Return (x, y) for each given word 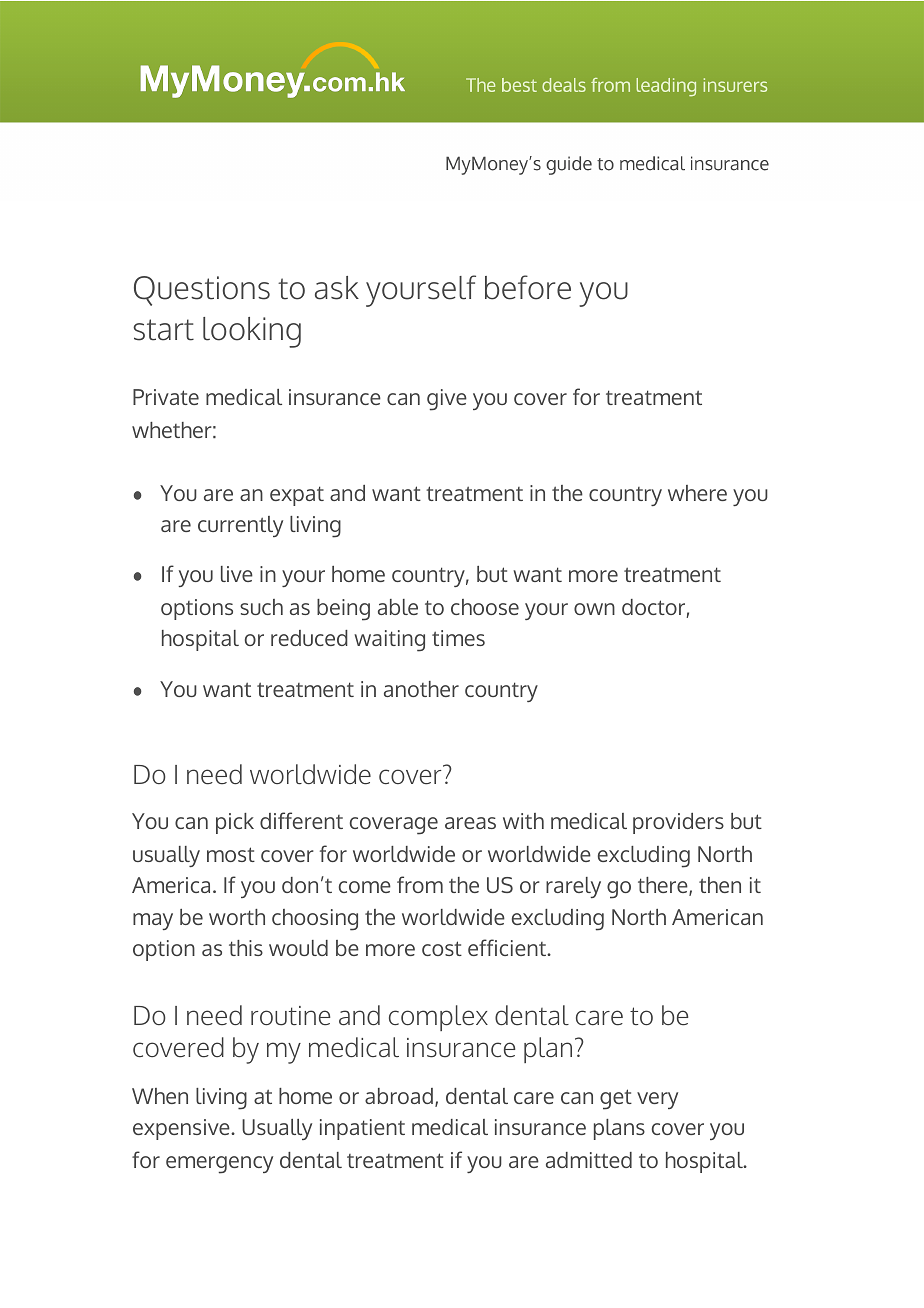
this (246, 948)
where (697, 493)
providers (678, 823)
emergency (219, 1165)
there (664, 886)
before (528, 287)
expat (297, 496)
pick (235, 823)
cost (442, 948)
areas (470, 823)
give (447, 400)
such (261, 607)
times (458, 638)
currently (240, 526)
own (594, 609)
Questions (202, 291)
